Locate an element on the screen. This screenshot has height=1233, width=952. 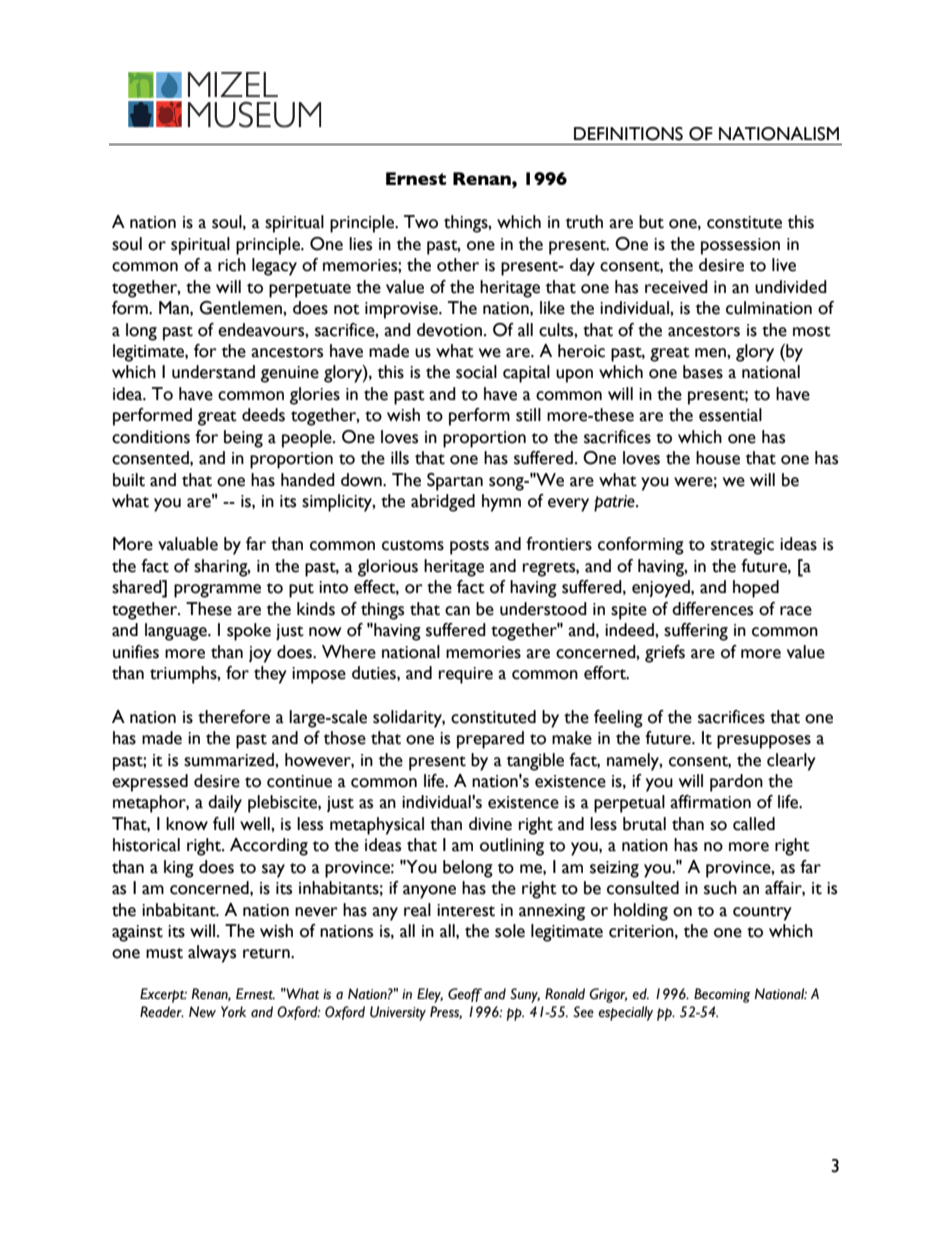
New is located at coordinates (202, 1012).
